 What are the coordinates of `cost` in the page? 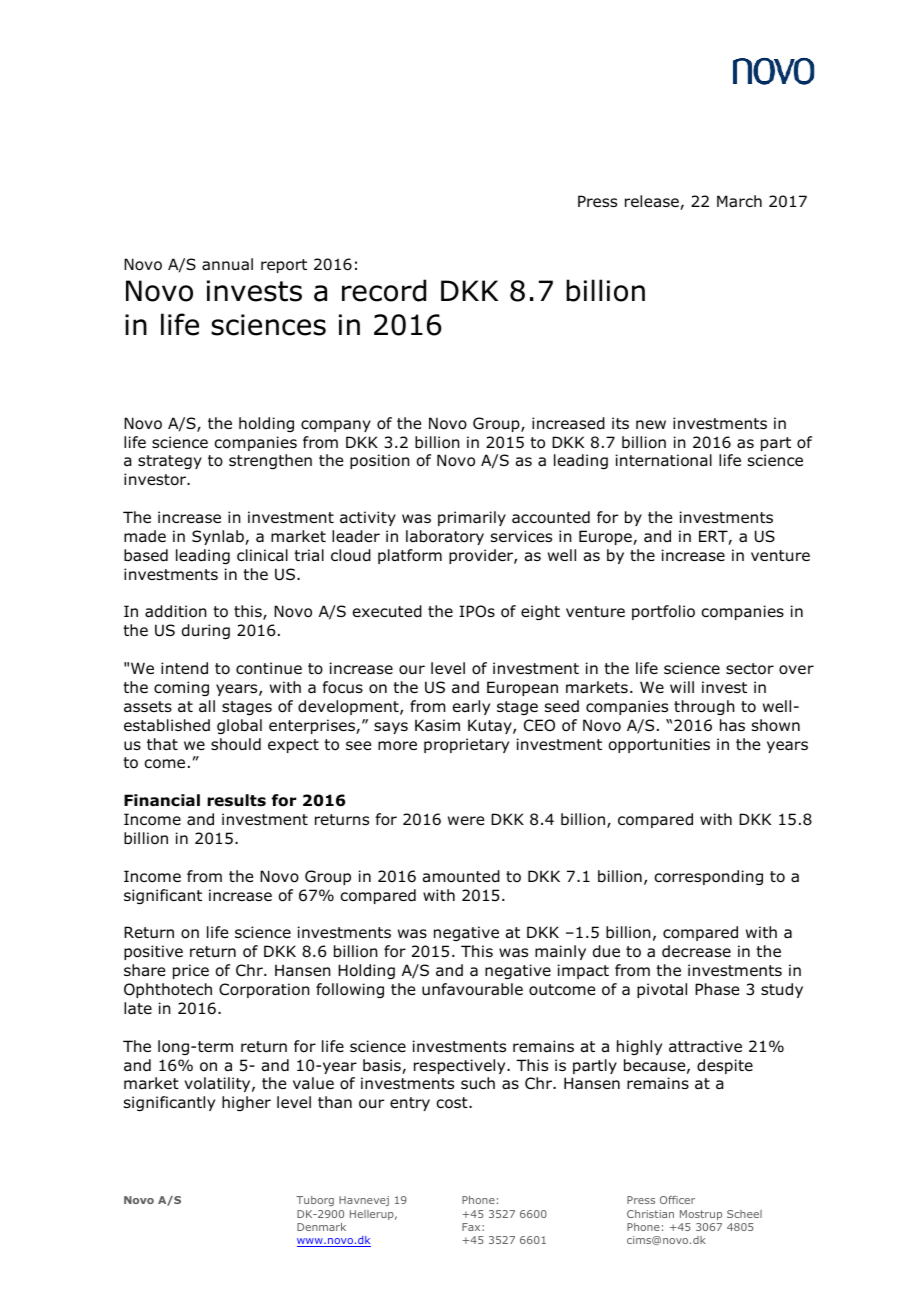 It's located at (453, 1103).
